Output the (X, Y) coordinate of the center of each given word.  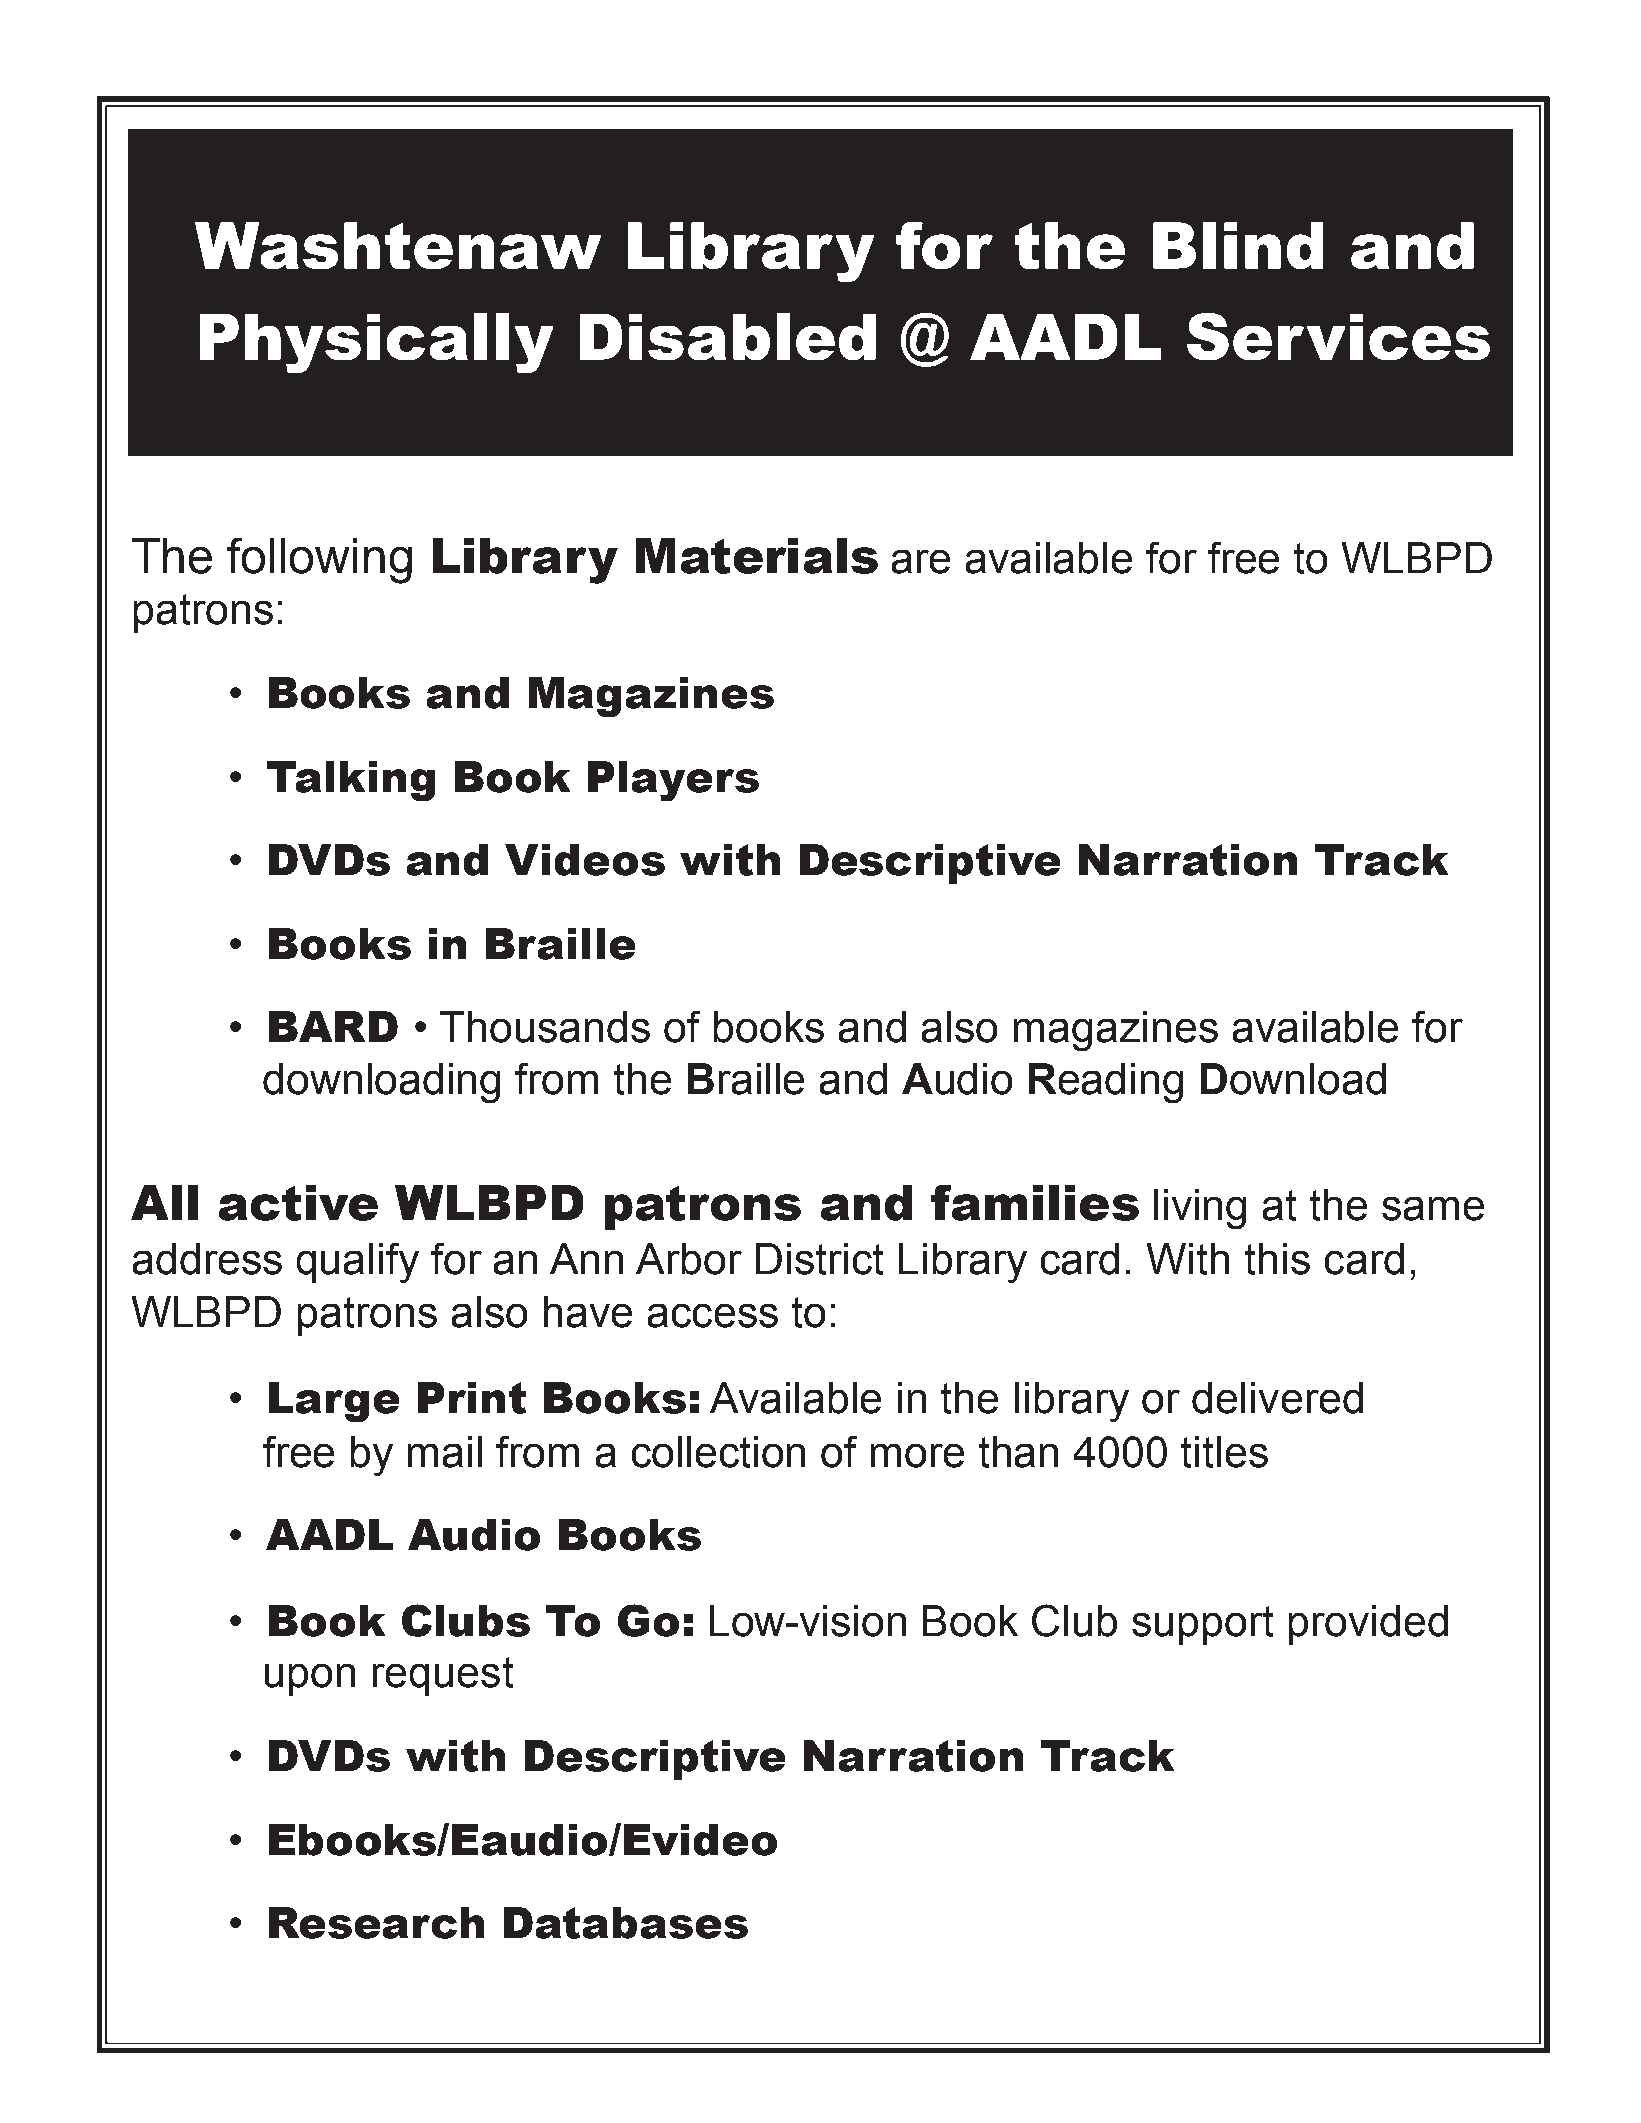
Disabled (728, 336)
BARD (333, 1026)
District (819, 1259)
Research (376, 1923)
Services (1338, 336)
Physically (376, 343)
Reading (1106, 1083)
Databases (626, 1923)
